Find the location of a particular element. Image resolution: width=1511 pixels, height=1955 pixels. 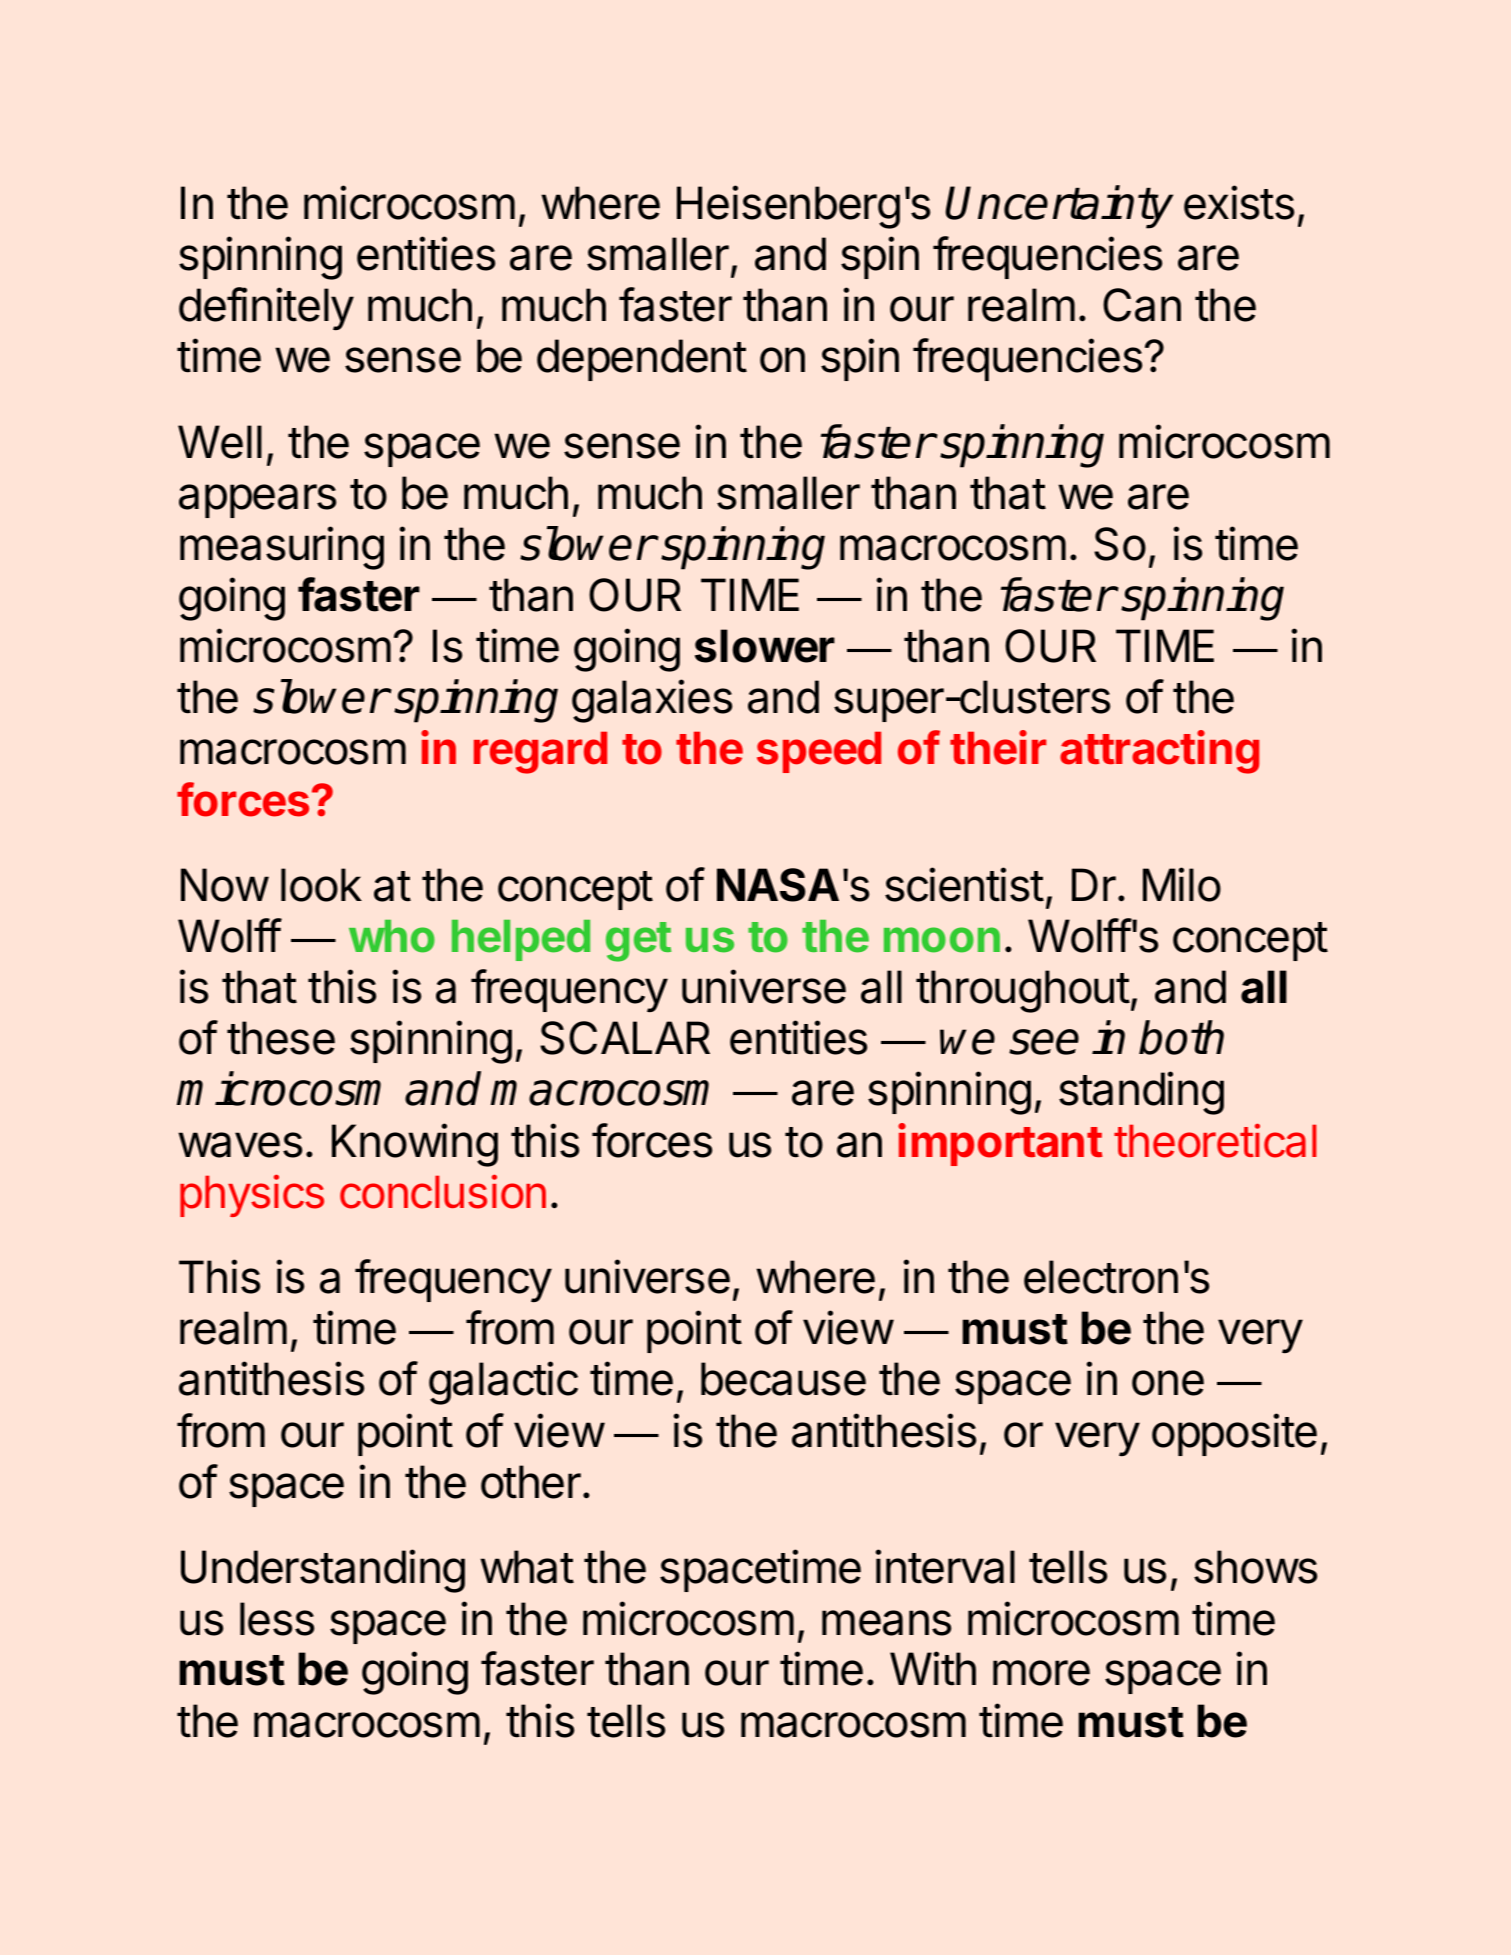

who is located at coordinates (392, 936).
